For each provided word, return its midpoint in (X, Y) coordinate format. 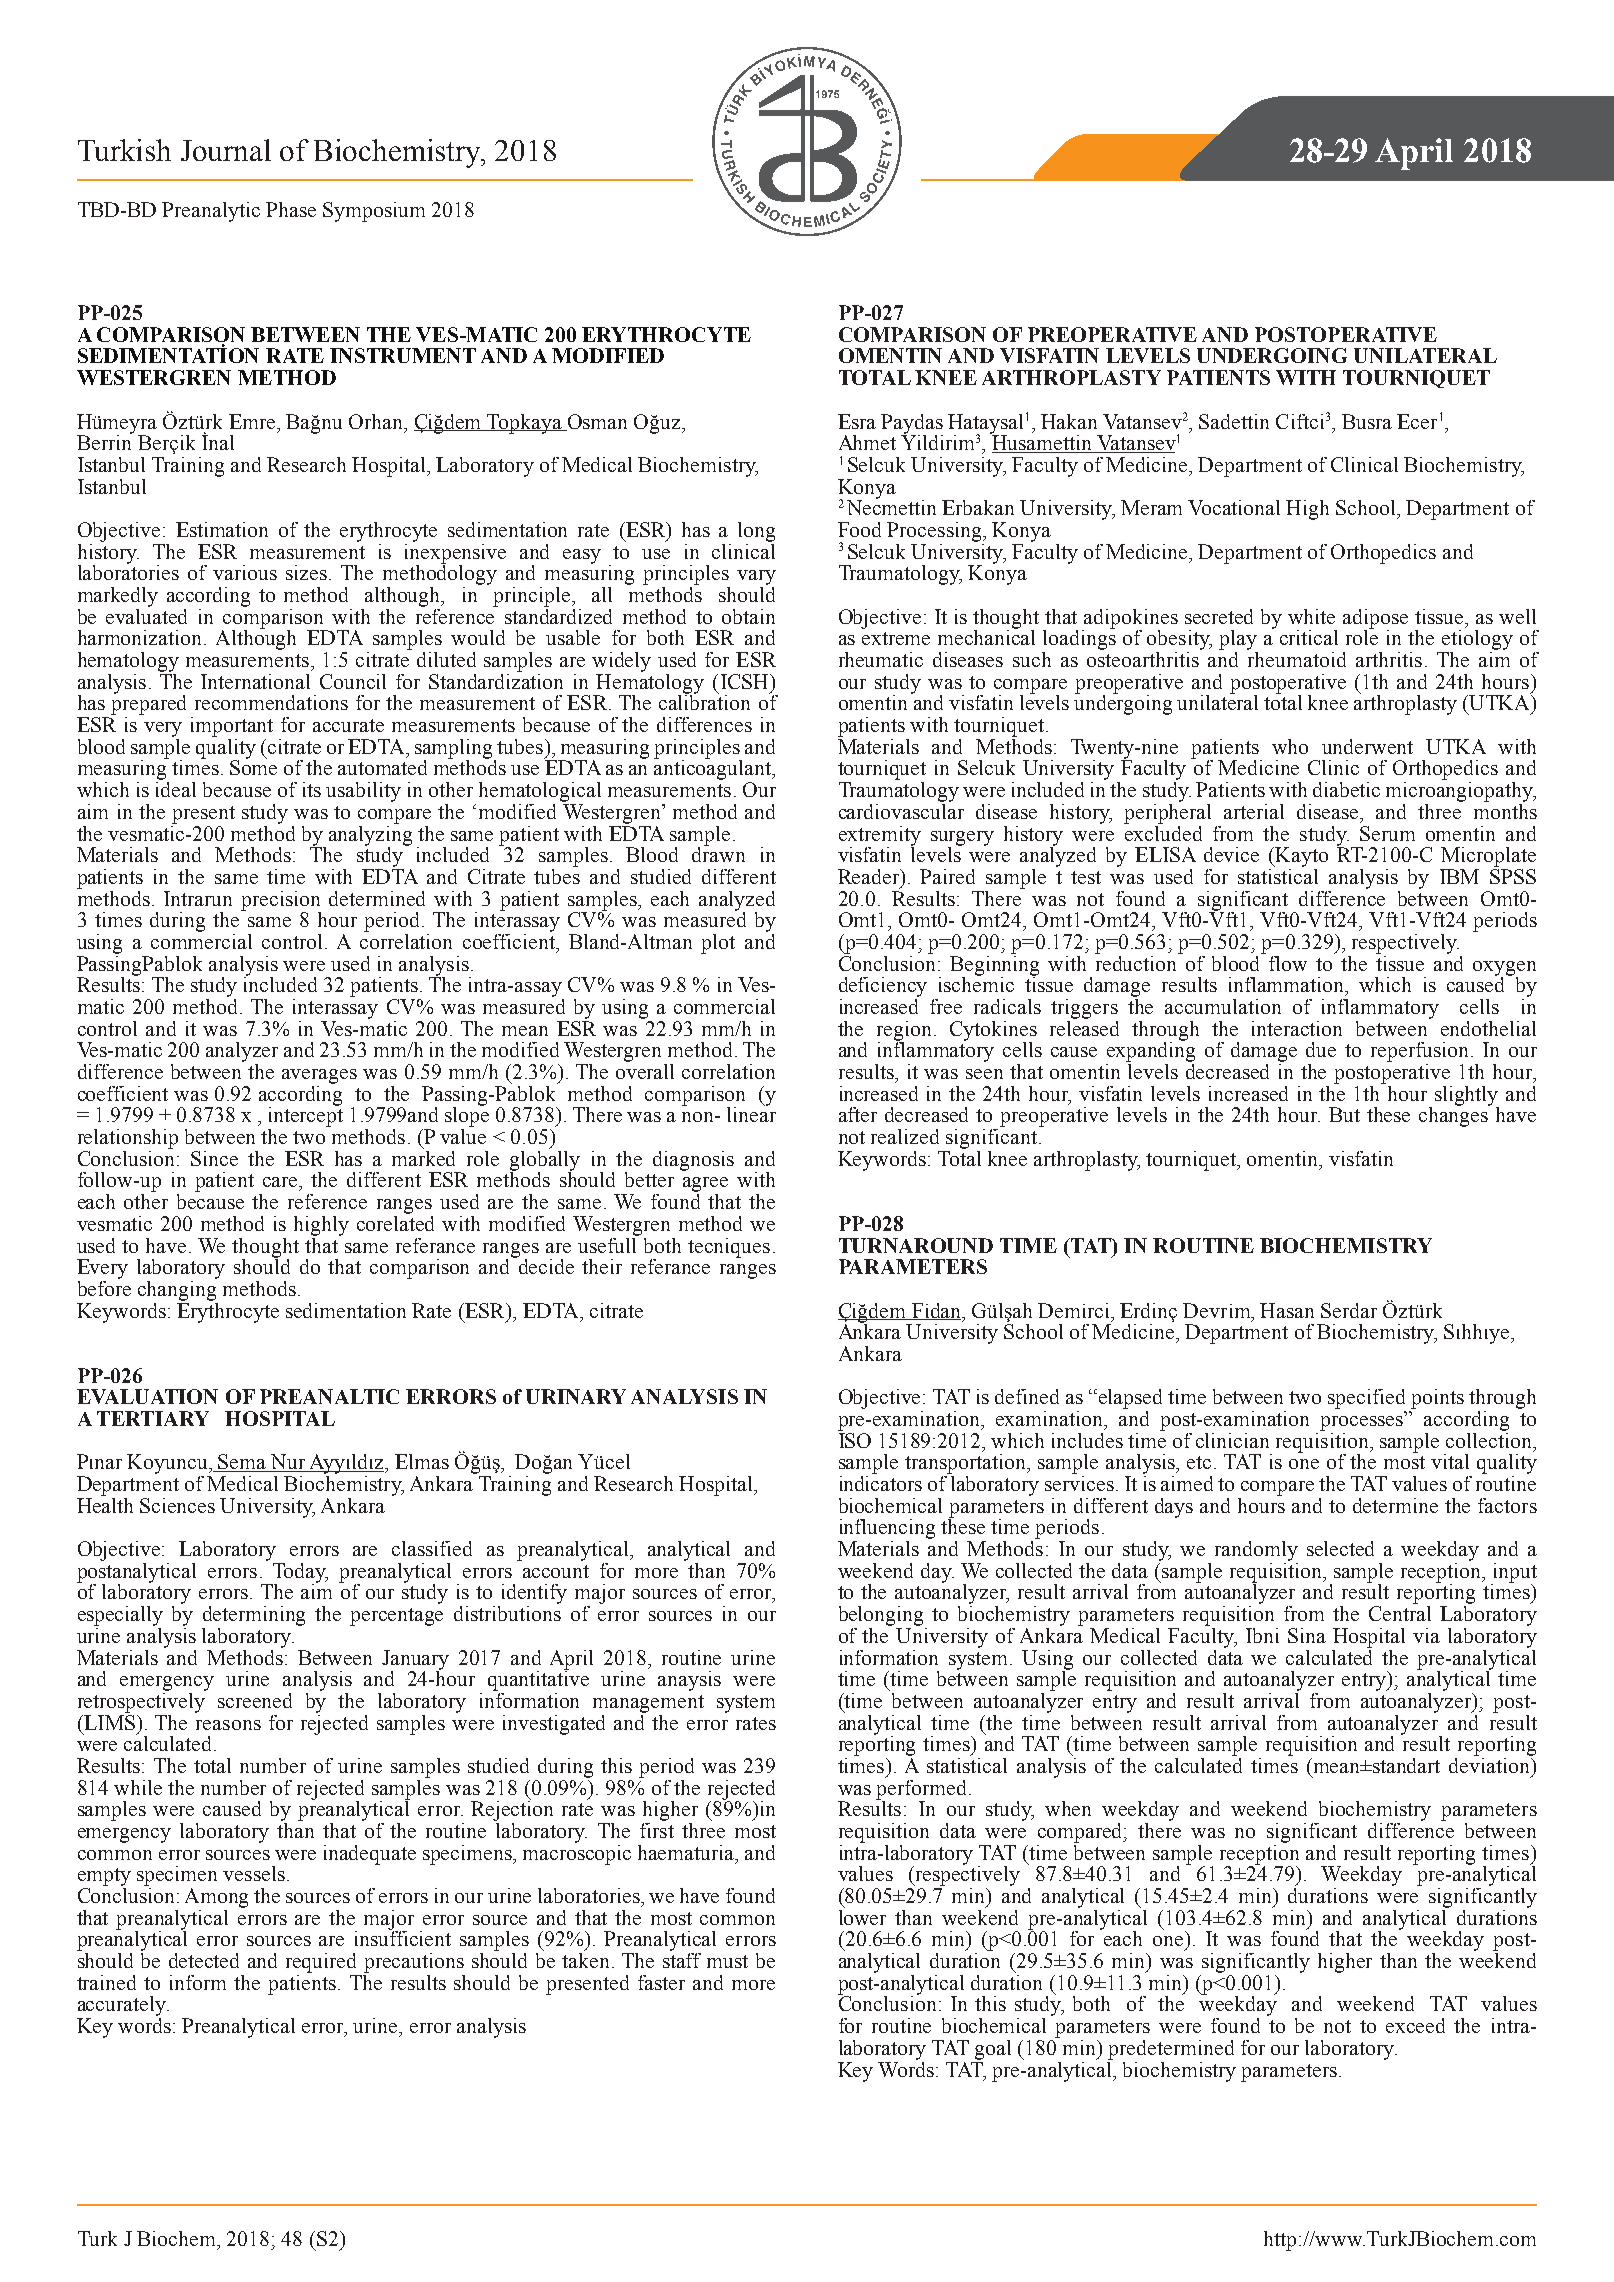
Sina (1307, 1635)
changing (177, 1289)
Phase (291, 209)
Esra (857, 421)
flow (1288, 963)
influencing (886, 1530)
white (1311, 616)
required (321, 1963)
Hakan (1069, 421)
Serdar (1349, 1310)
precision (281, 902)
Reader (870, 878)
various (245, 572)
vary (756, 577)
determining (254, 1616)
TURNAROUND (916, 1245)
